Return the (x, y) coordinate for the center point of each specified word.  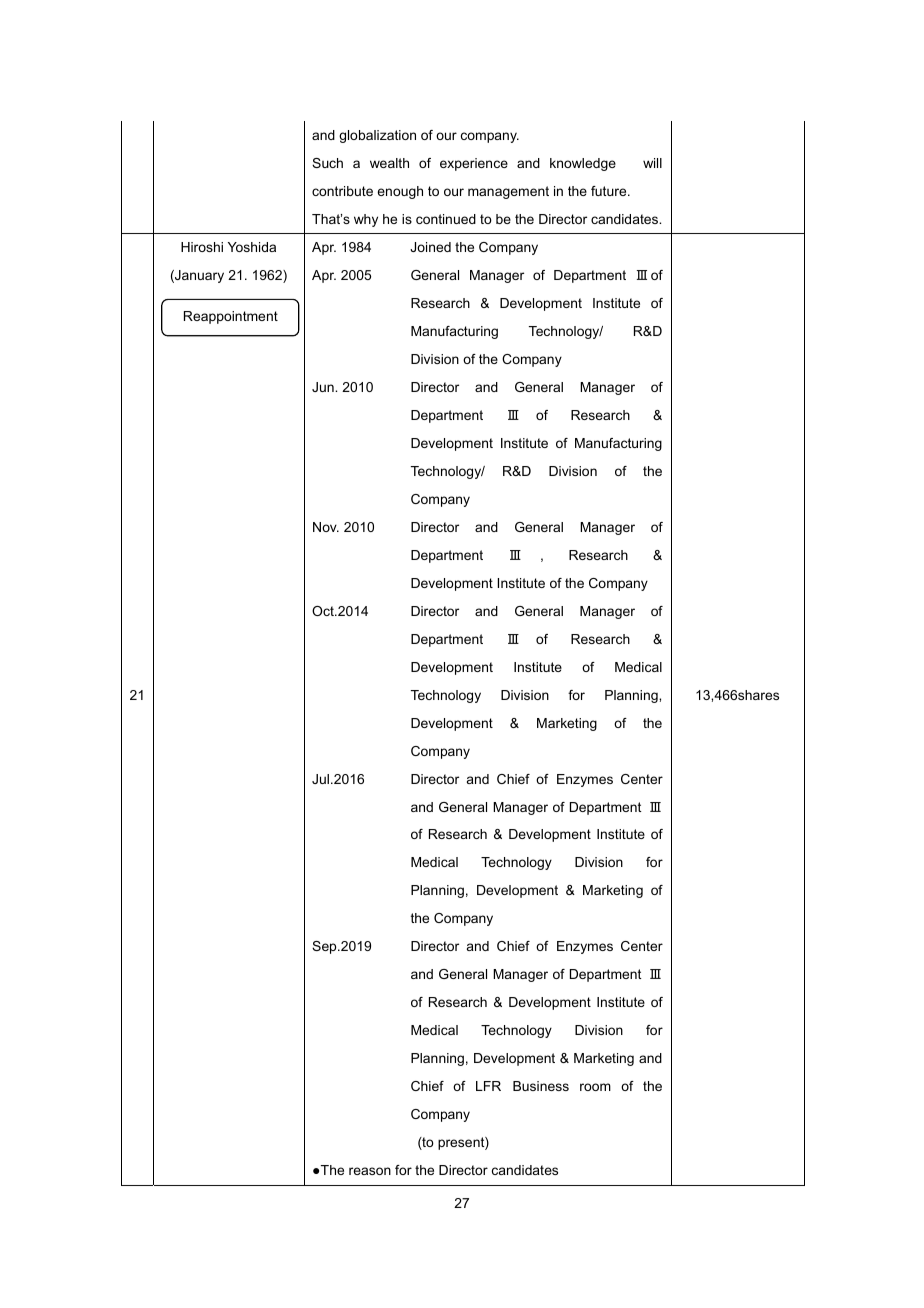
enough (400, 192)
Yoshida (252, 247)
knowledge (583, 164)
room (595, 1087)
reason (370, 1171)
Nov (326, 527)
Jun (324, 387)
